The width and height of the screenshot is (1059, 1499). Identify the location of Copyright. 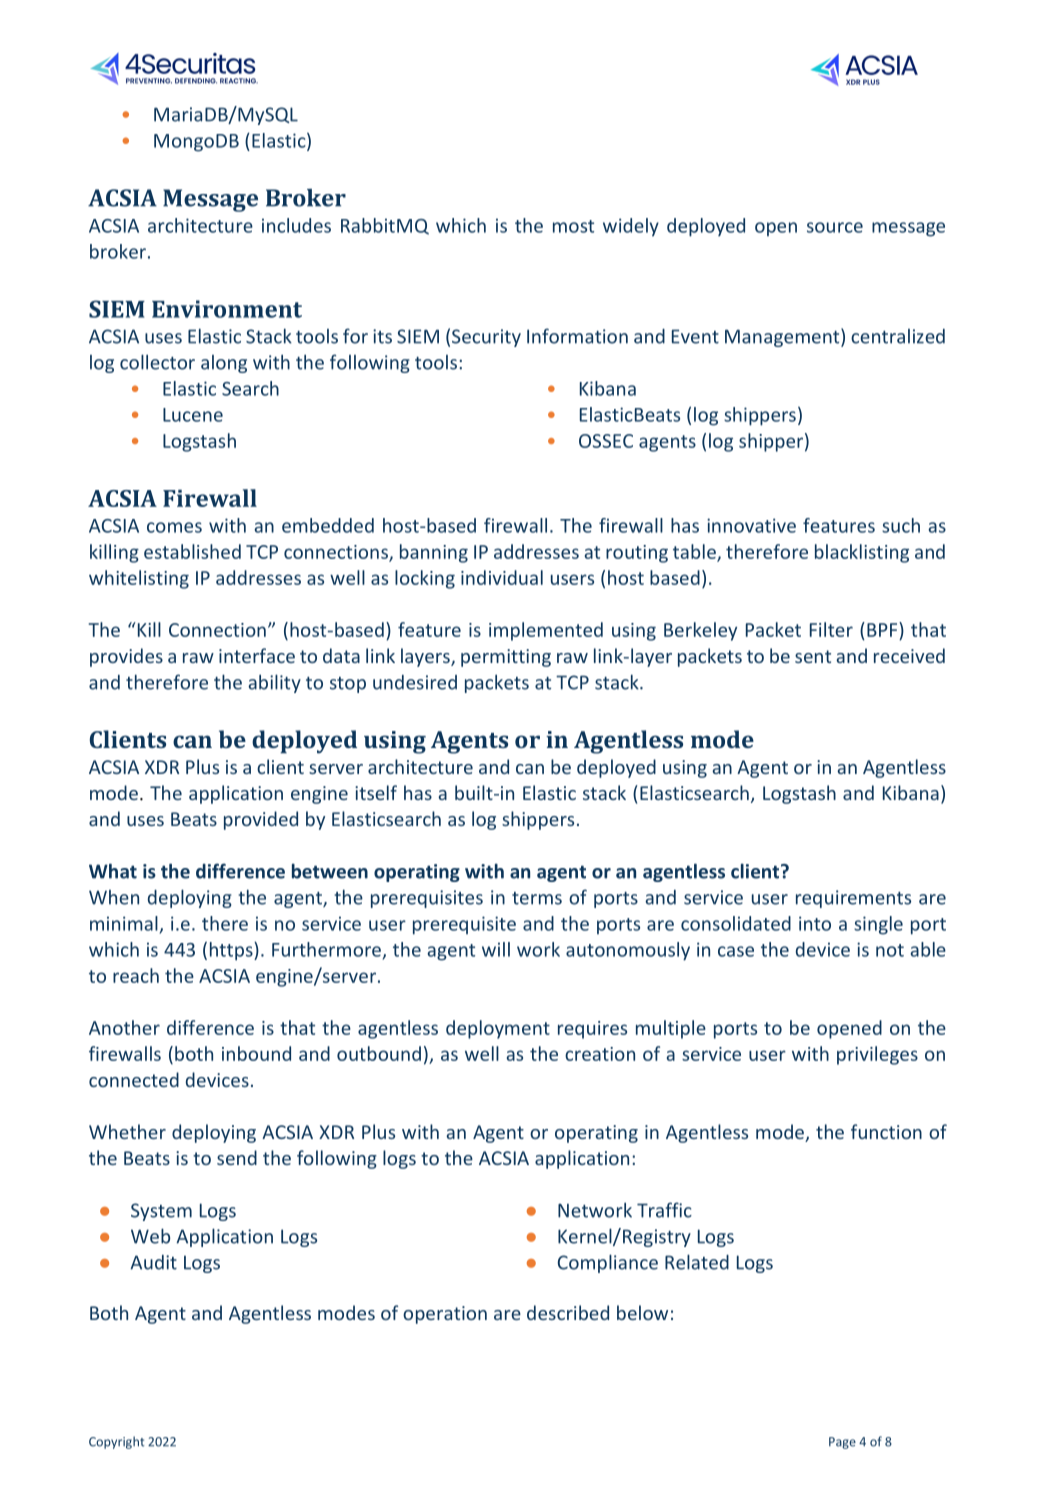
(117, 1442).
